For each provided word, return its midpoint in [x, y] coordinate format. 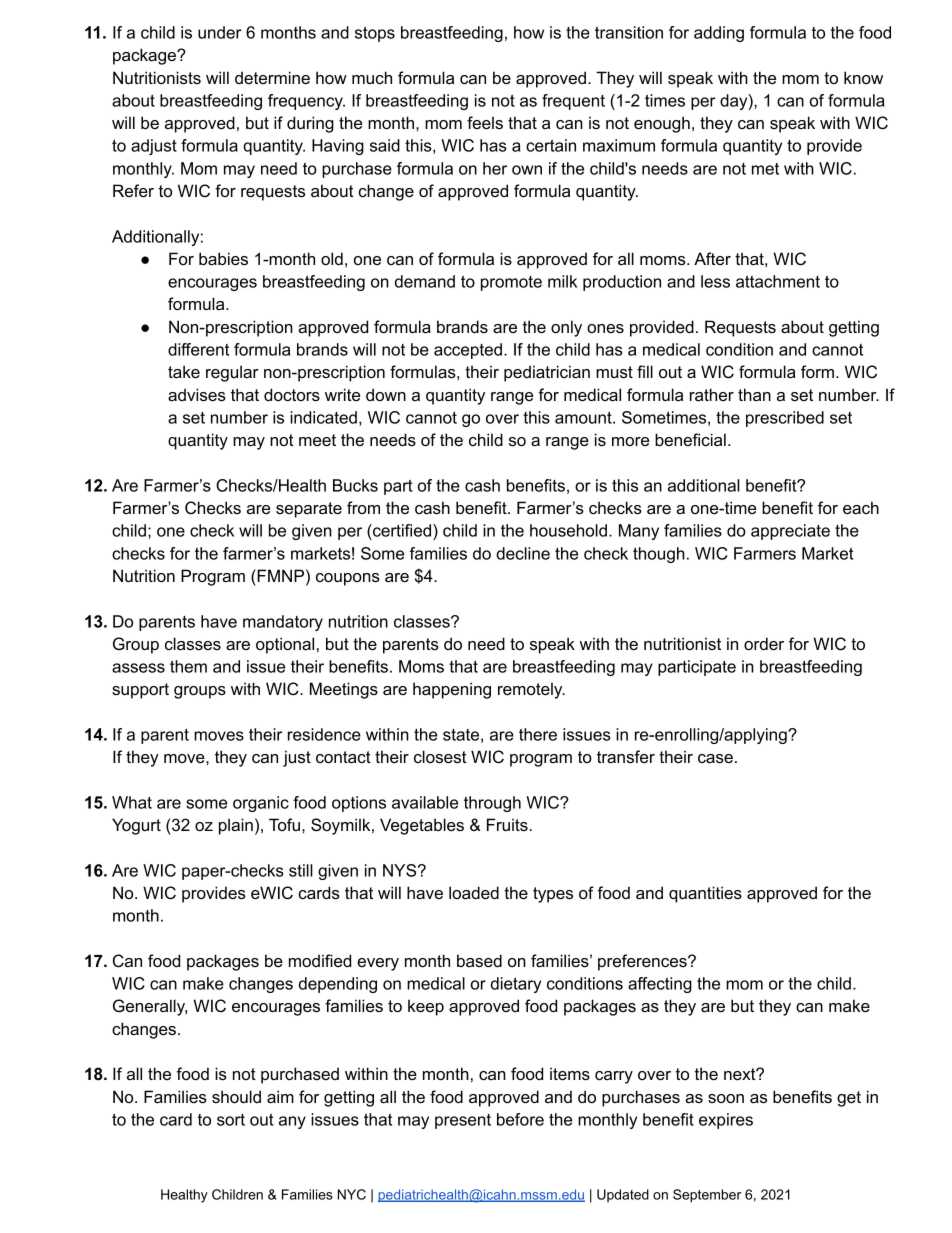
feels [485, 122]
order [764, 643]
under [220, 32]
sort [231, 1120]
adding [719, 34]
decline [523, 553]
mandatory [283, 623]
